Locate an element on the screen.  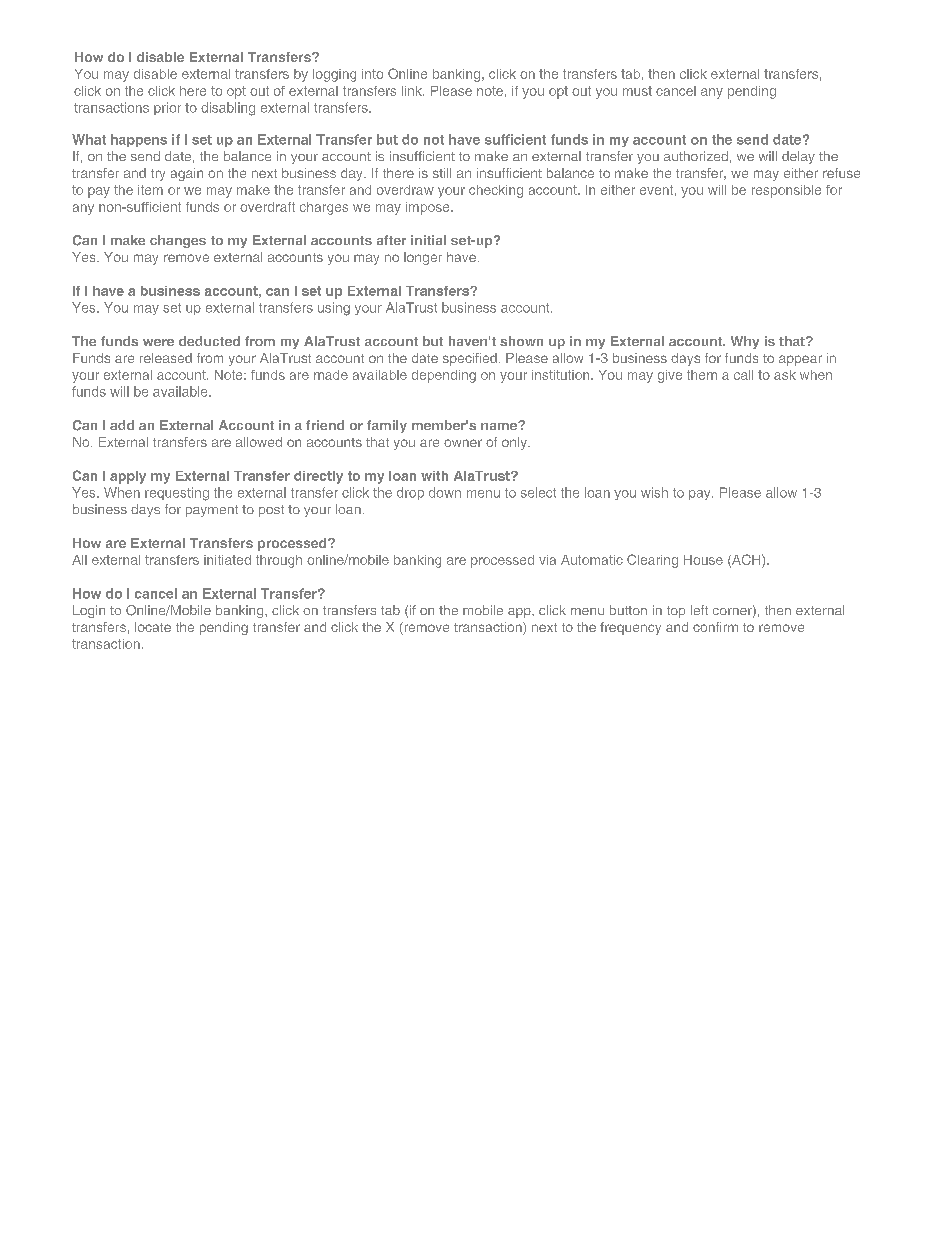
changes is located at coordinates (178, 241).
